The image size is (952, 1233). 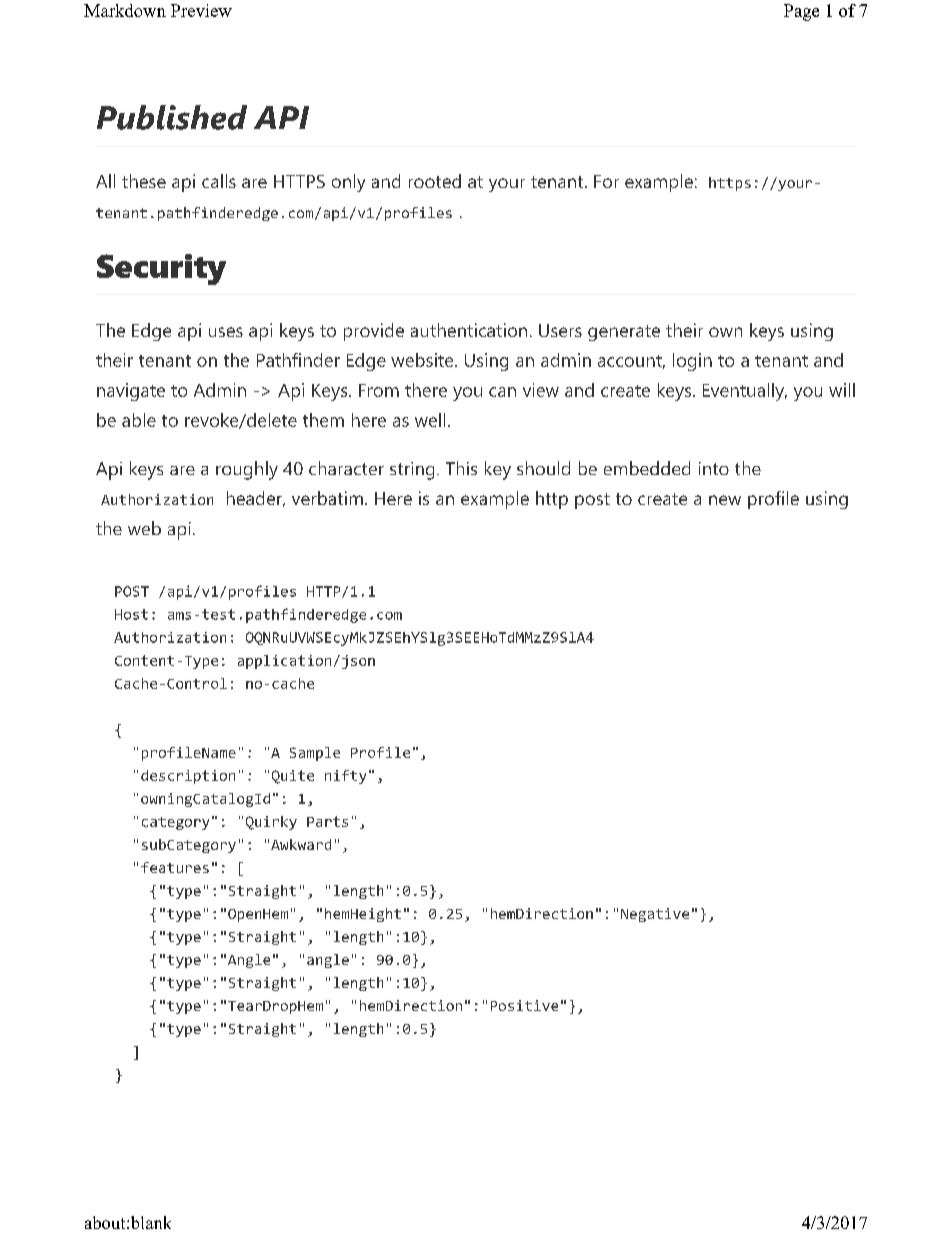 I want to click on Parts, so click(x=327, y=821).
